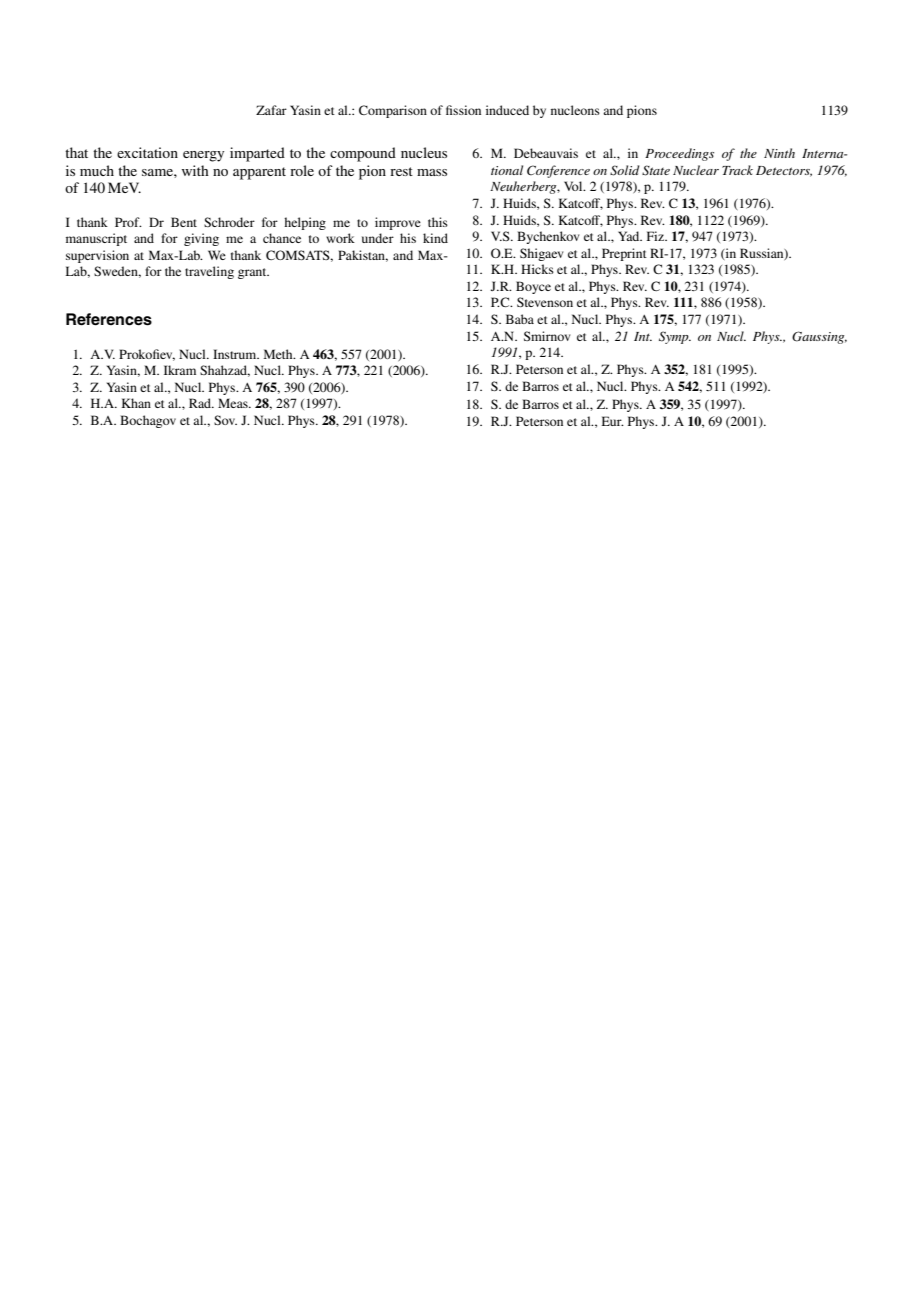  I want to click on Comparison, so click(393, 111).
